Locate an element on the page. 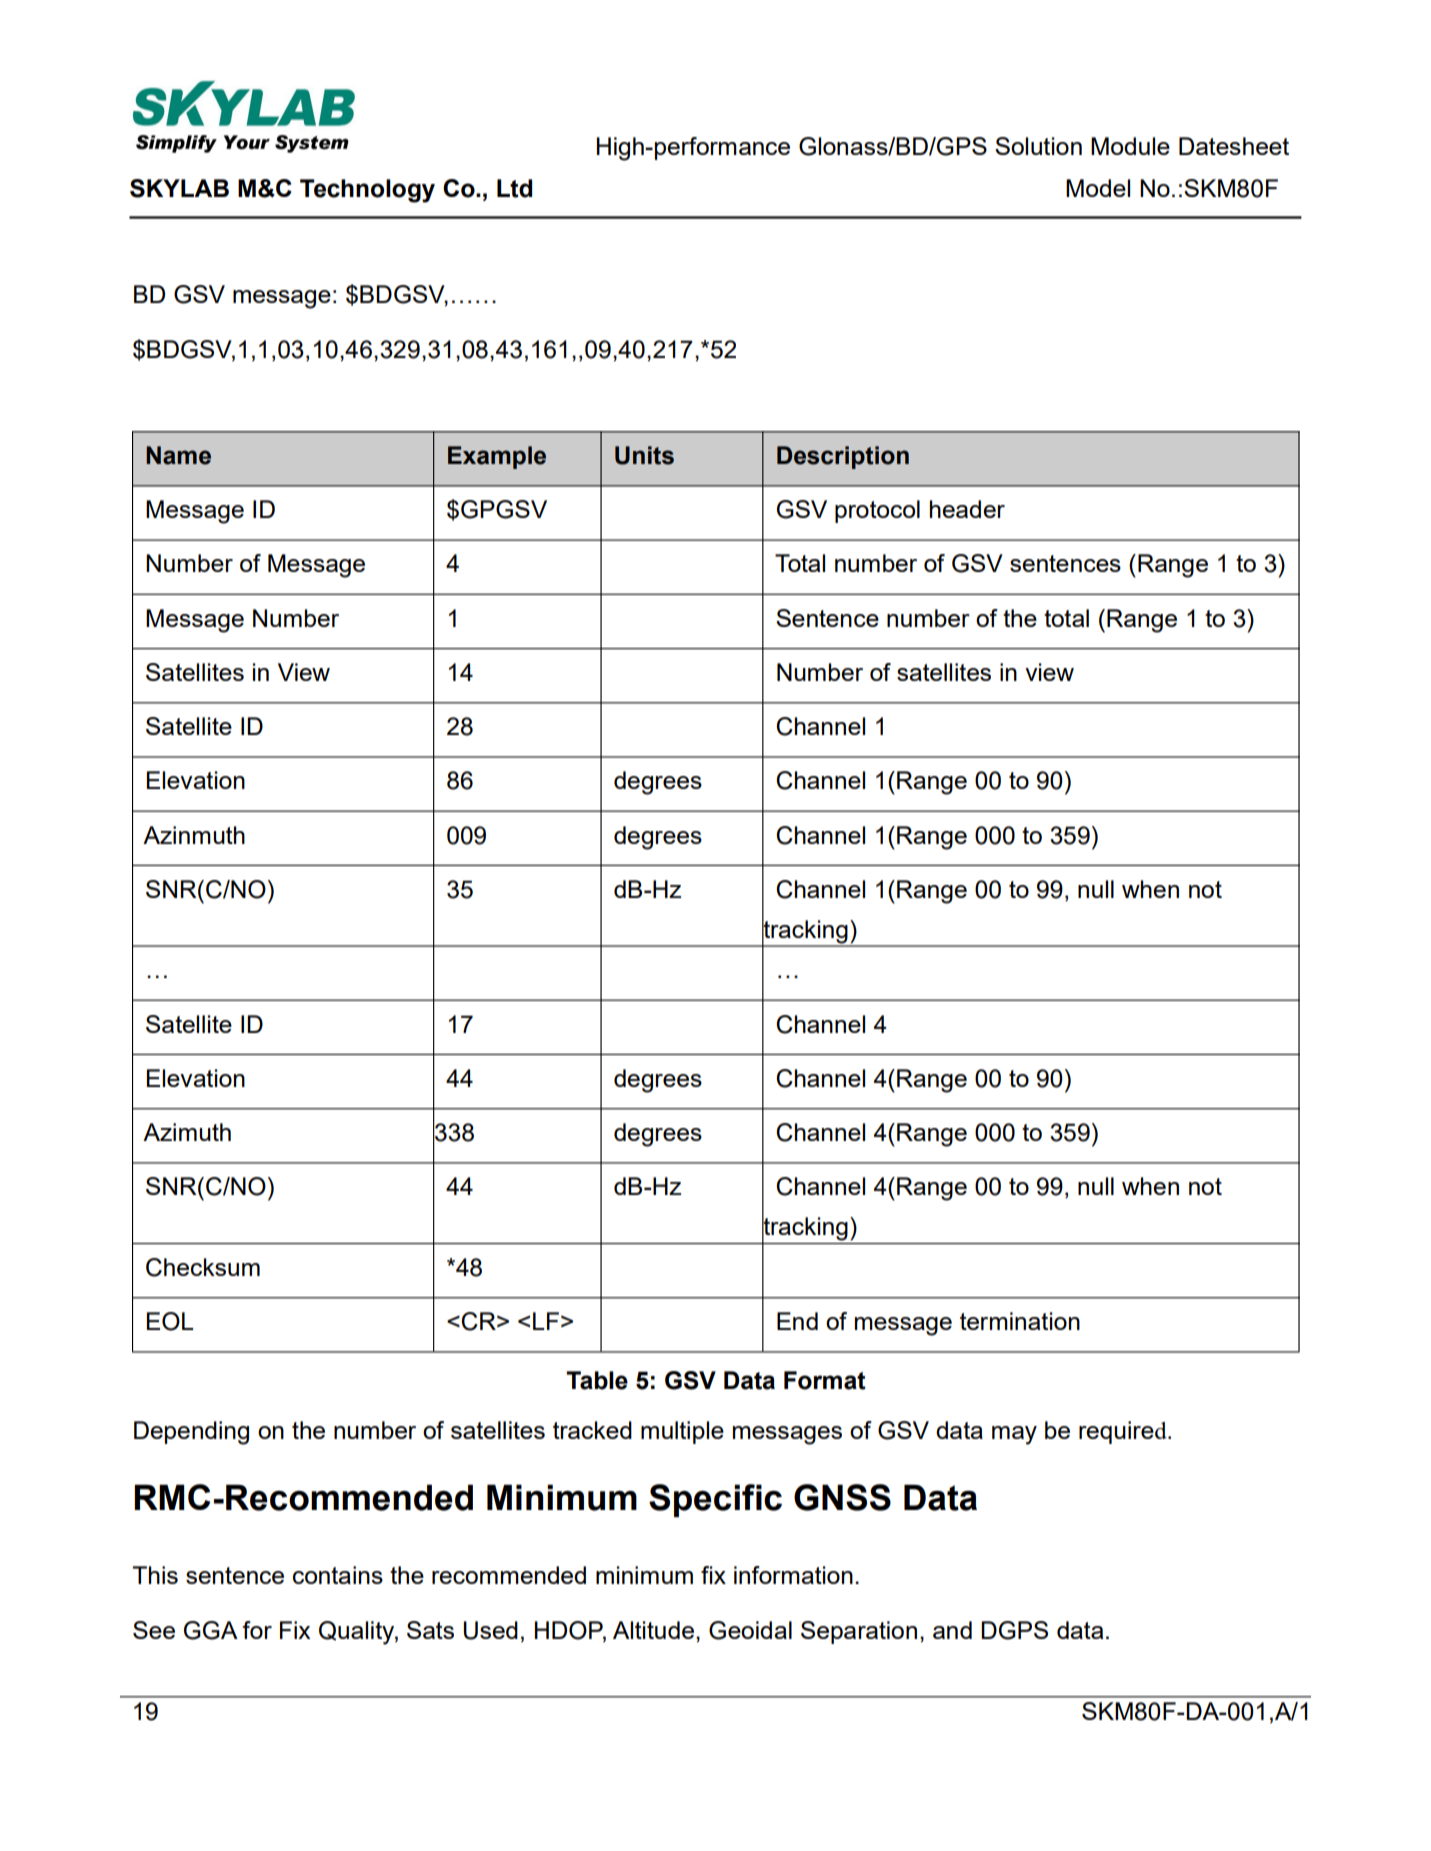  Table is located at coordinates (597, 1380).
